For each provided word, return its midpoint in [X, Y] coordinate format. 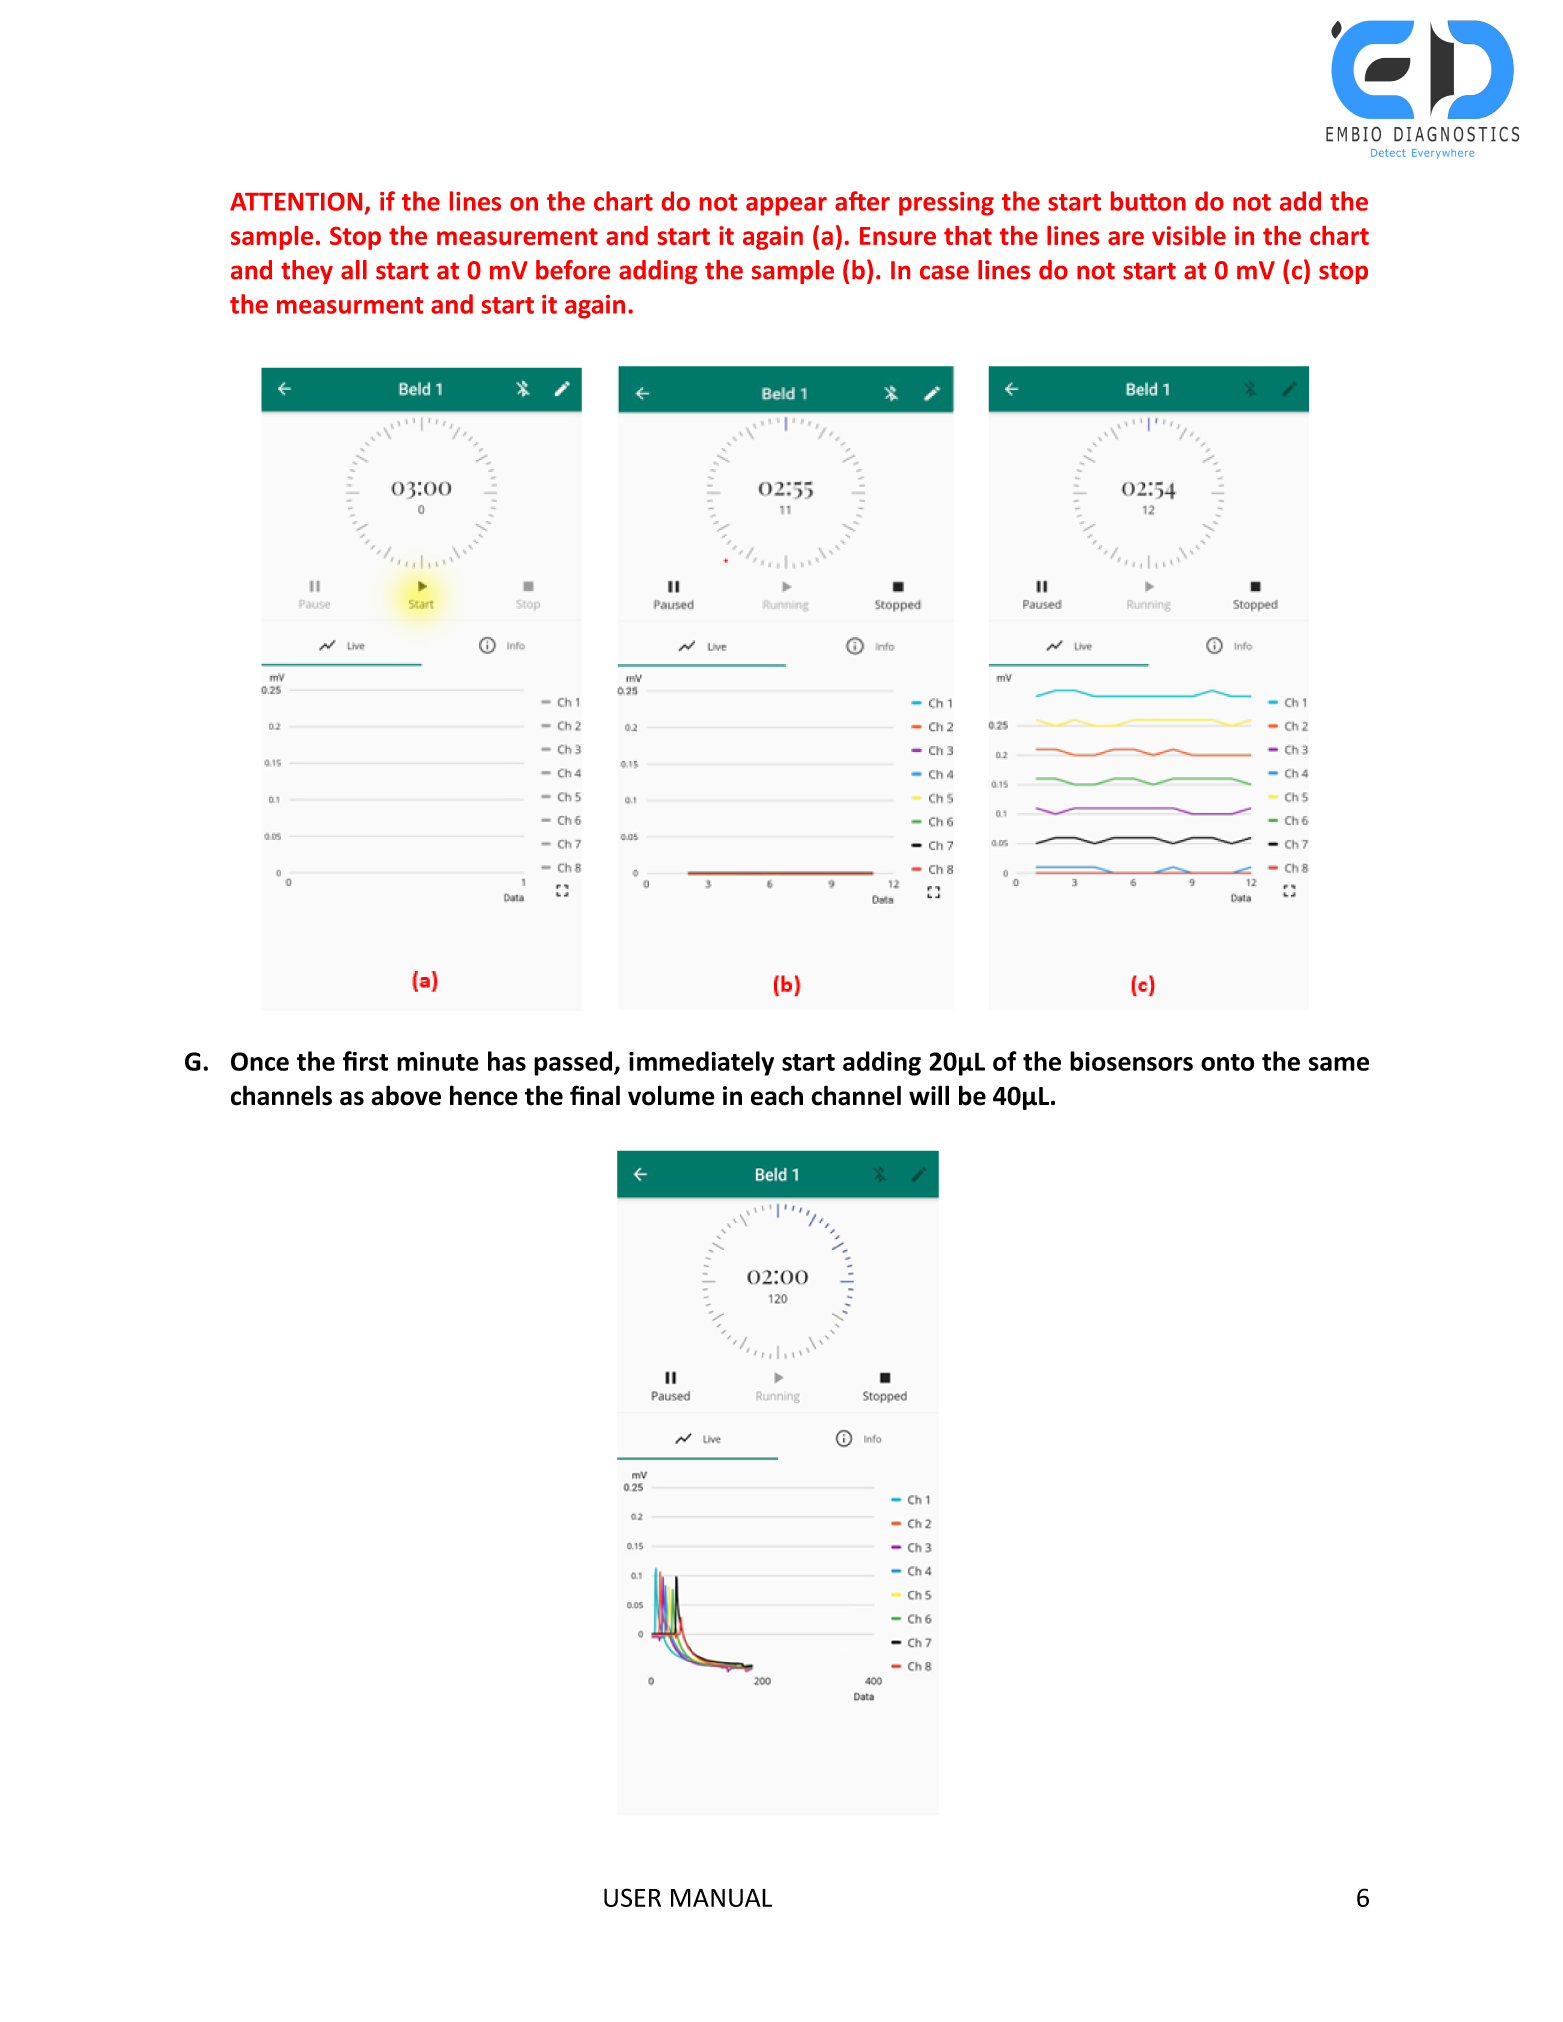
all [354, 270]
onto [1227, 1062]
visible [1189, 235]
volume [671, 1095]
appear [786, 206]
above [406, 1095]
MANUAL [721, 1897]
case [944, 272]
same [1339, 1064]
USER [632, 1897]
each [777, 1095]
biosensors [1131, 1061]
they [307, 272]
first [365, 1061]
